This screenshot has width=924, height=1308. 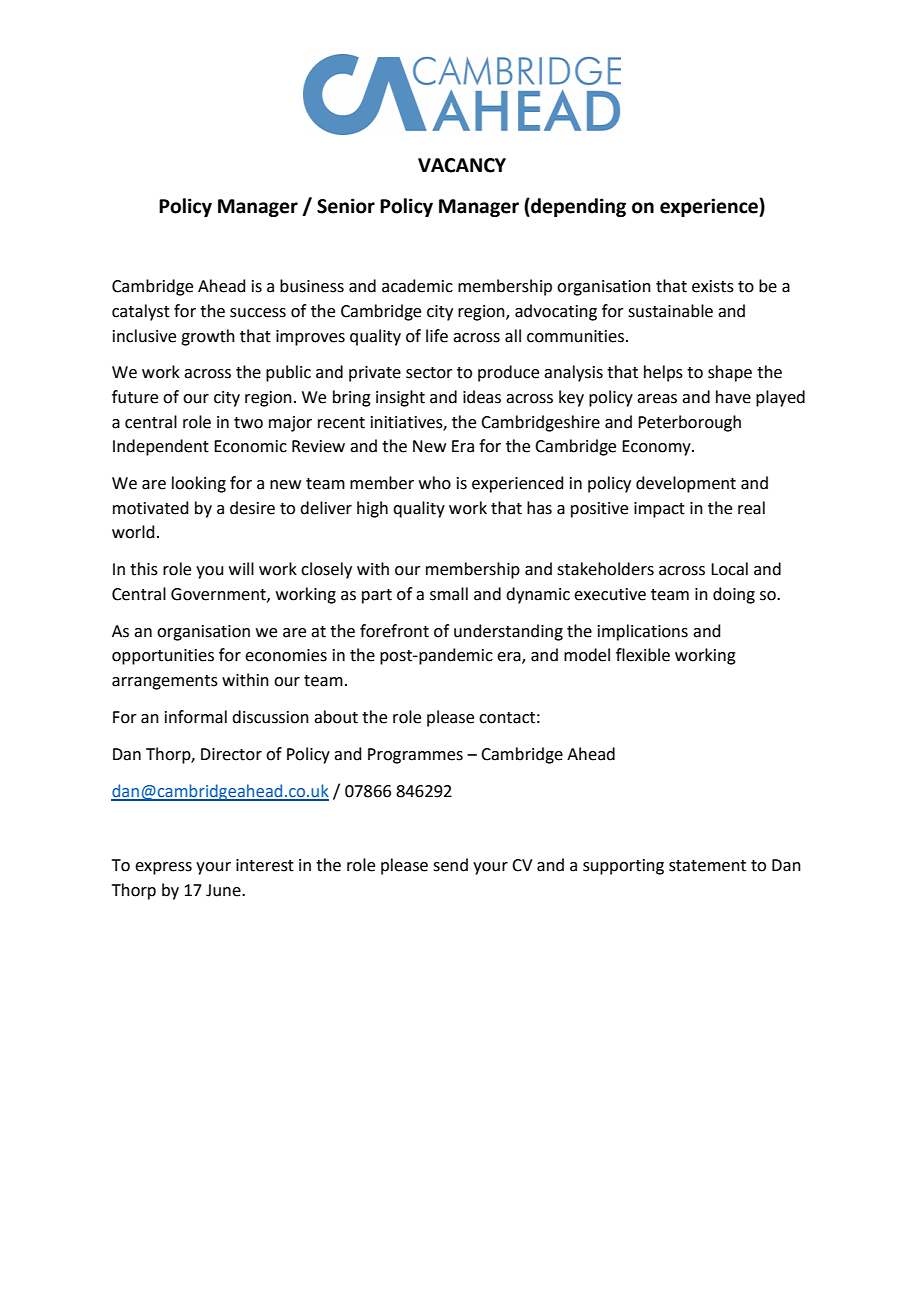 I want to click on Programmes, so click(x=415, y=756).
